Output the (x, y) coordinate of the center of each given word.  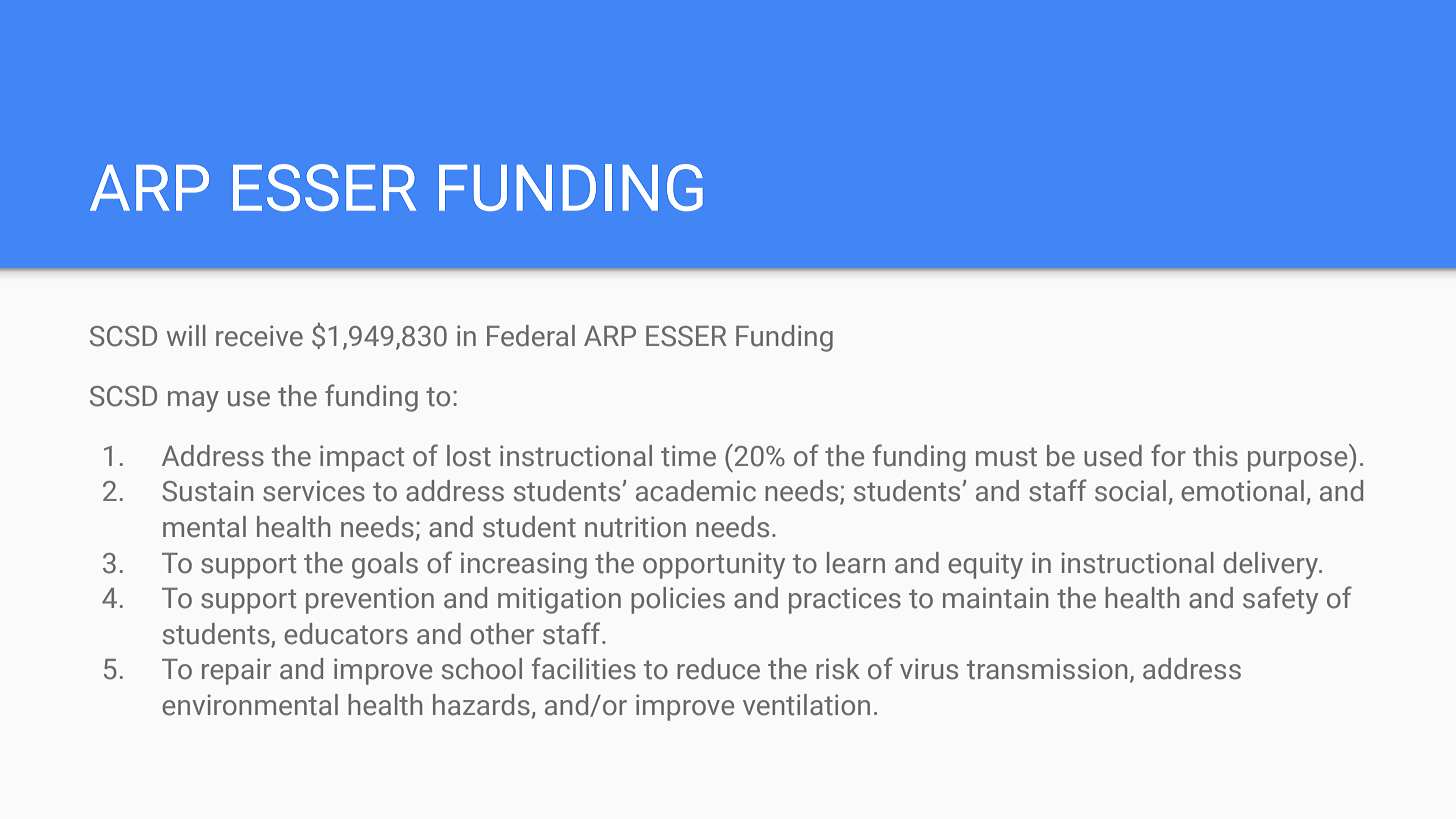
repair (236, 671)
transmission (1047, 669)
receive (259, 336)
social (1130, 491)
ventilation (806, 705)
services (314, 491)
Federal (531, 336)
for (1168, 455)
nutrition (635, 527)
